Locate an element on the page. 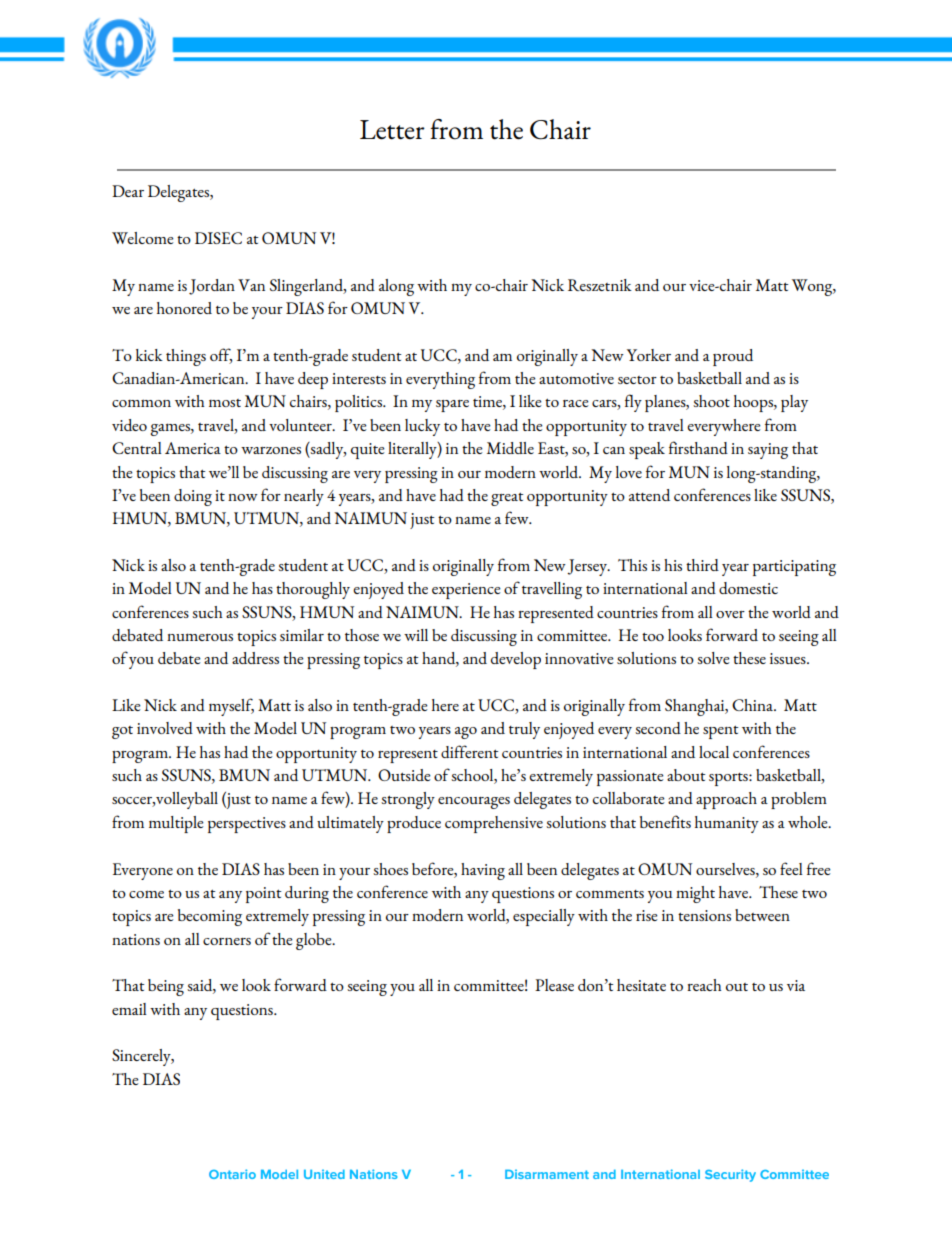 Image resolution: width=952 pixels, height=1233 pixels. Ontario is located at coordinates (232, 1174).
